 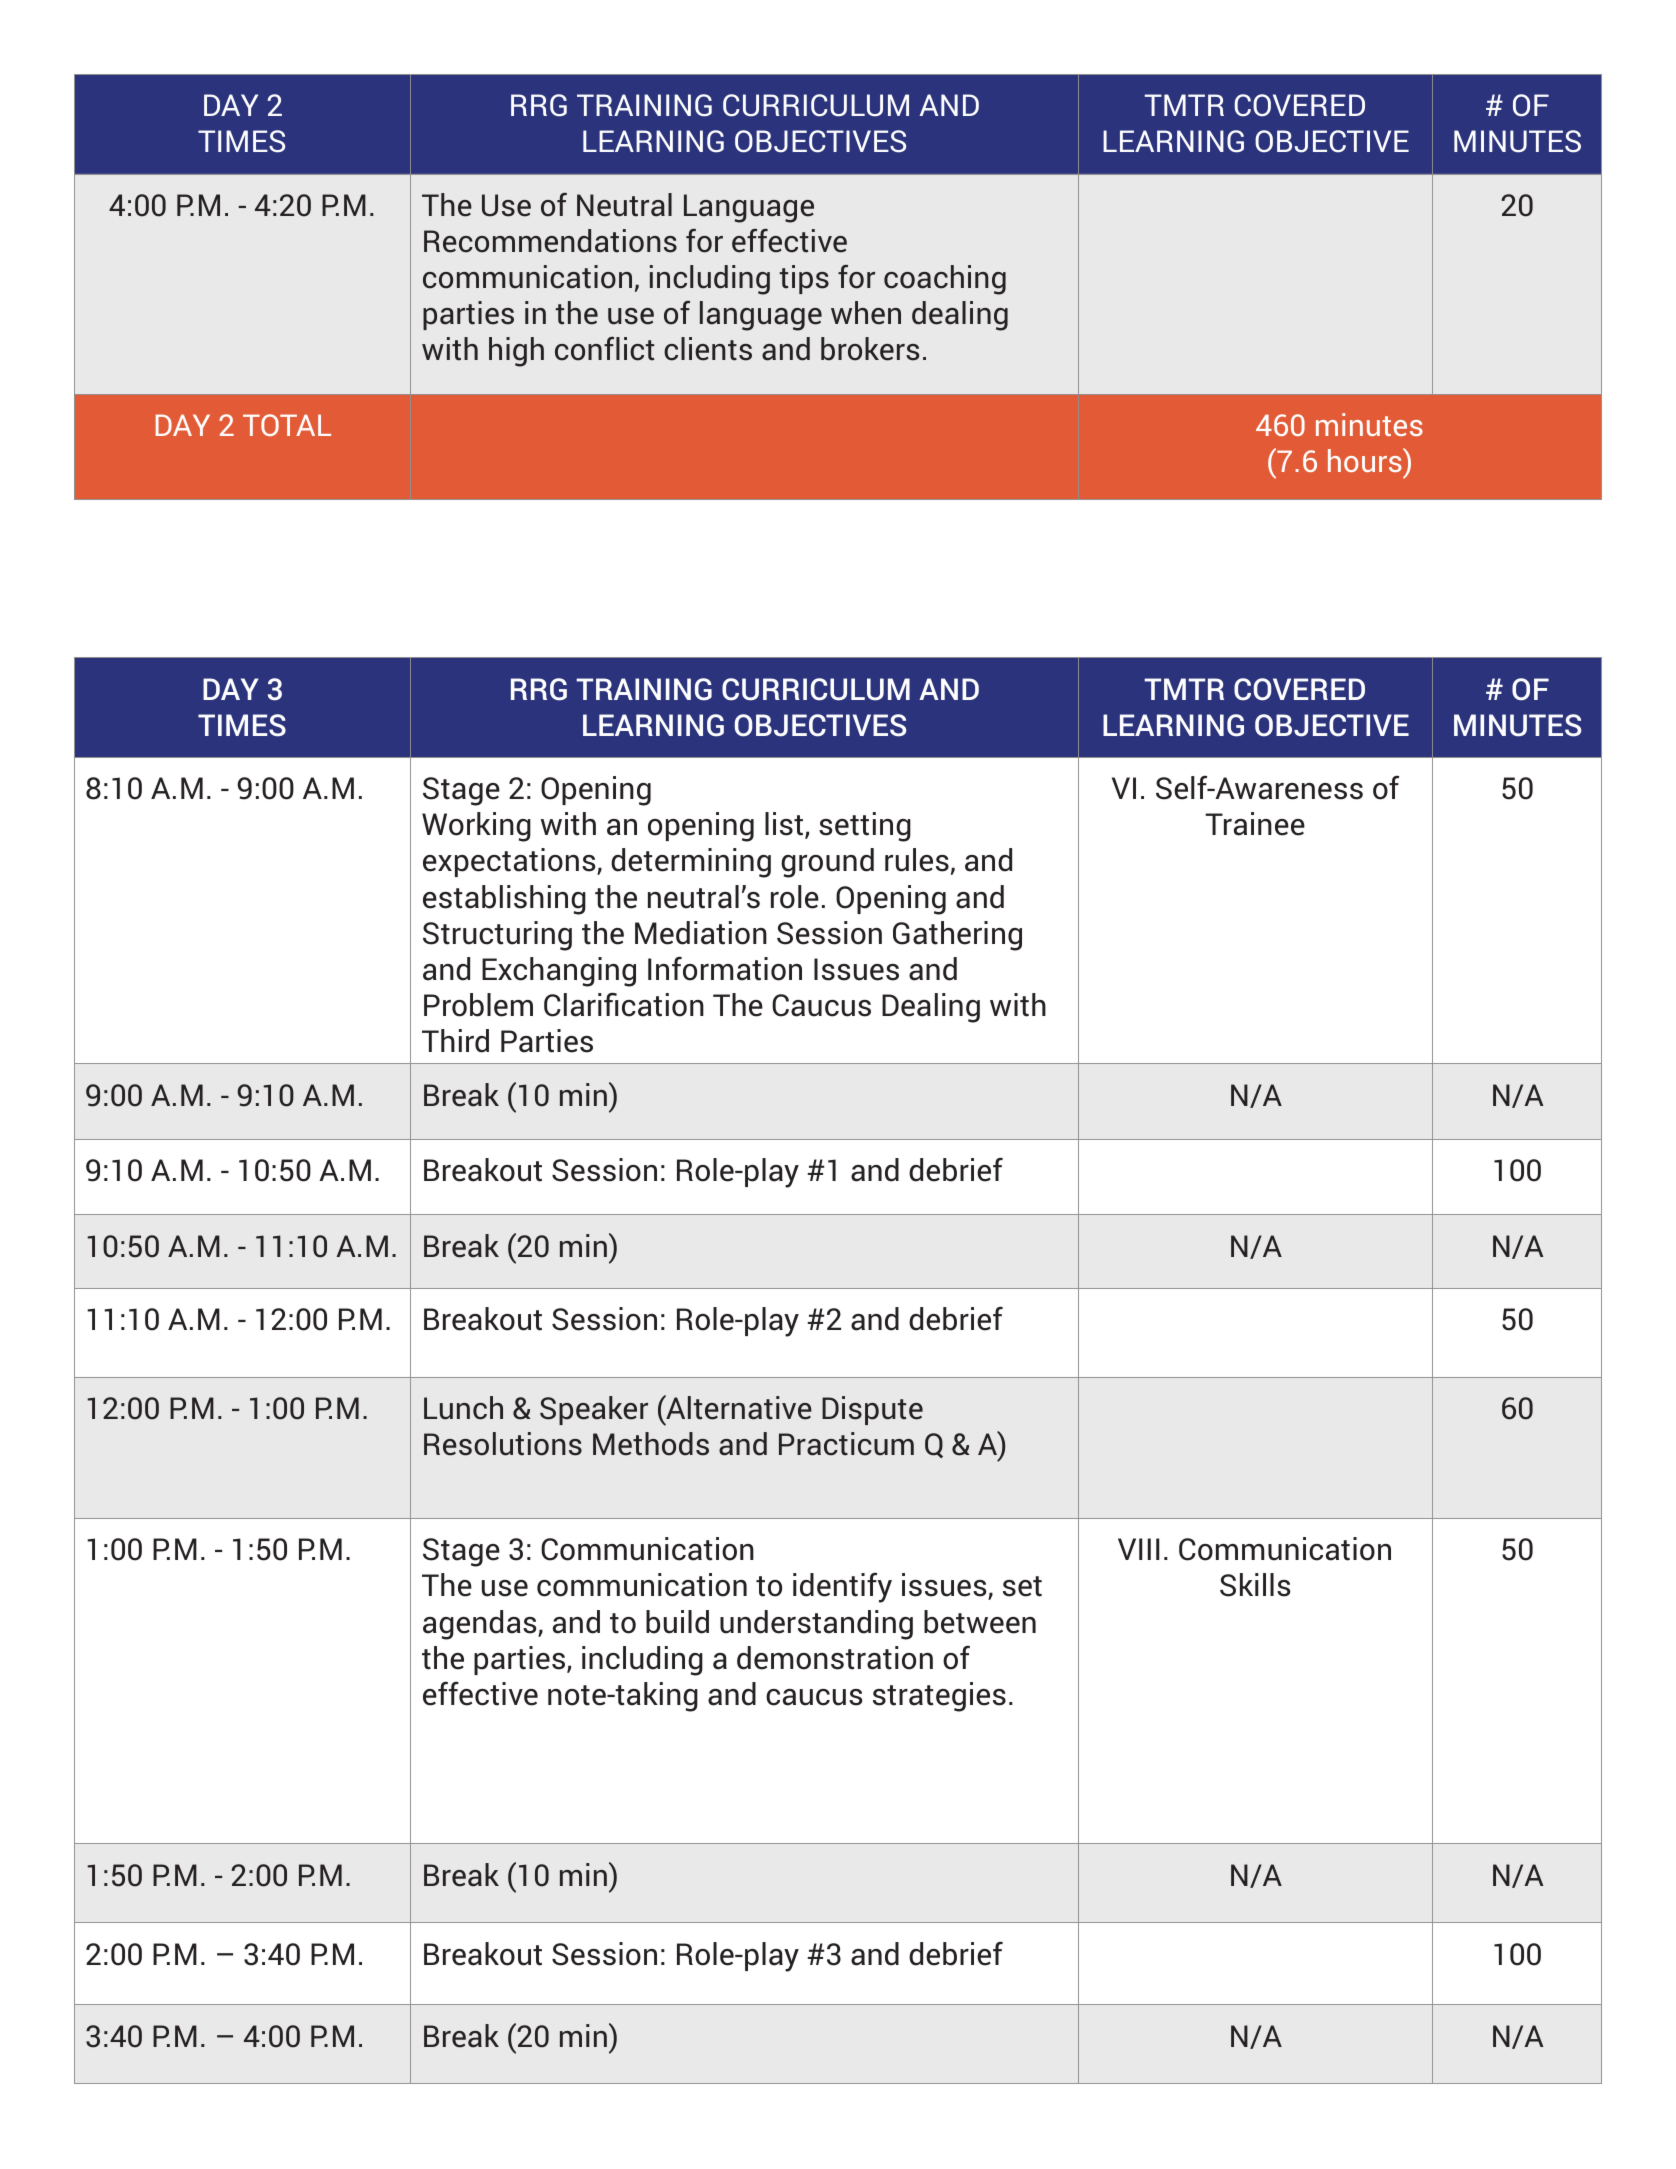 What do you see at coordinates (872, 1410) in the screenshot?
I see `Dispute` at bounding box center [872, 1410].
